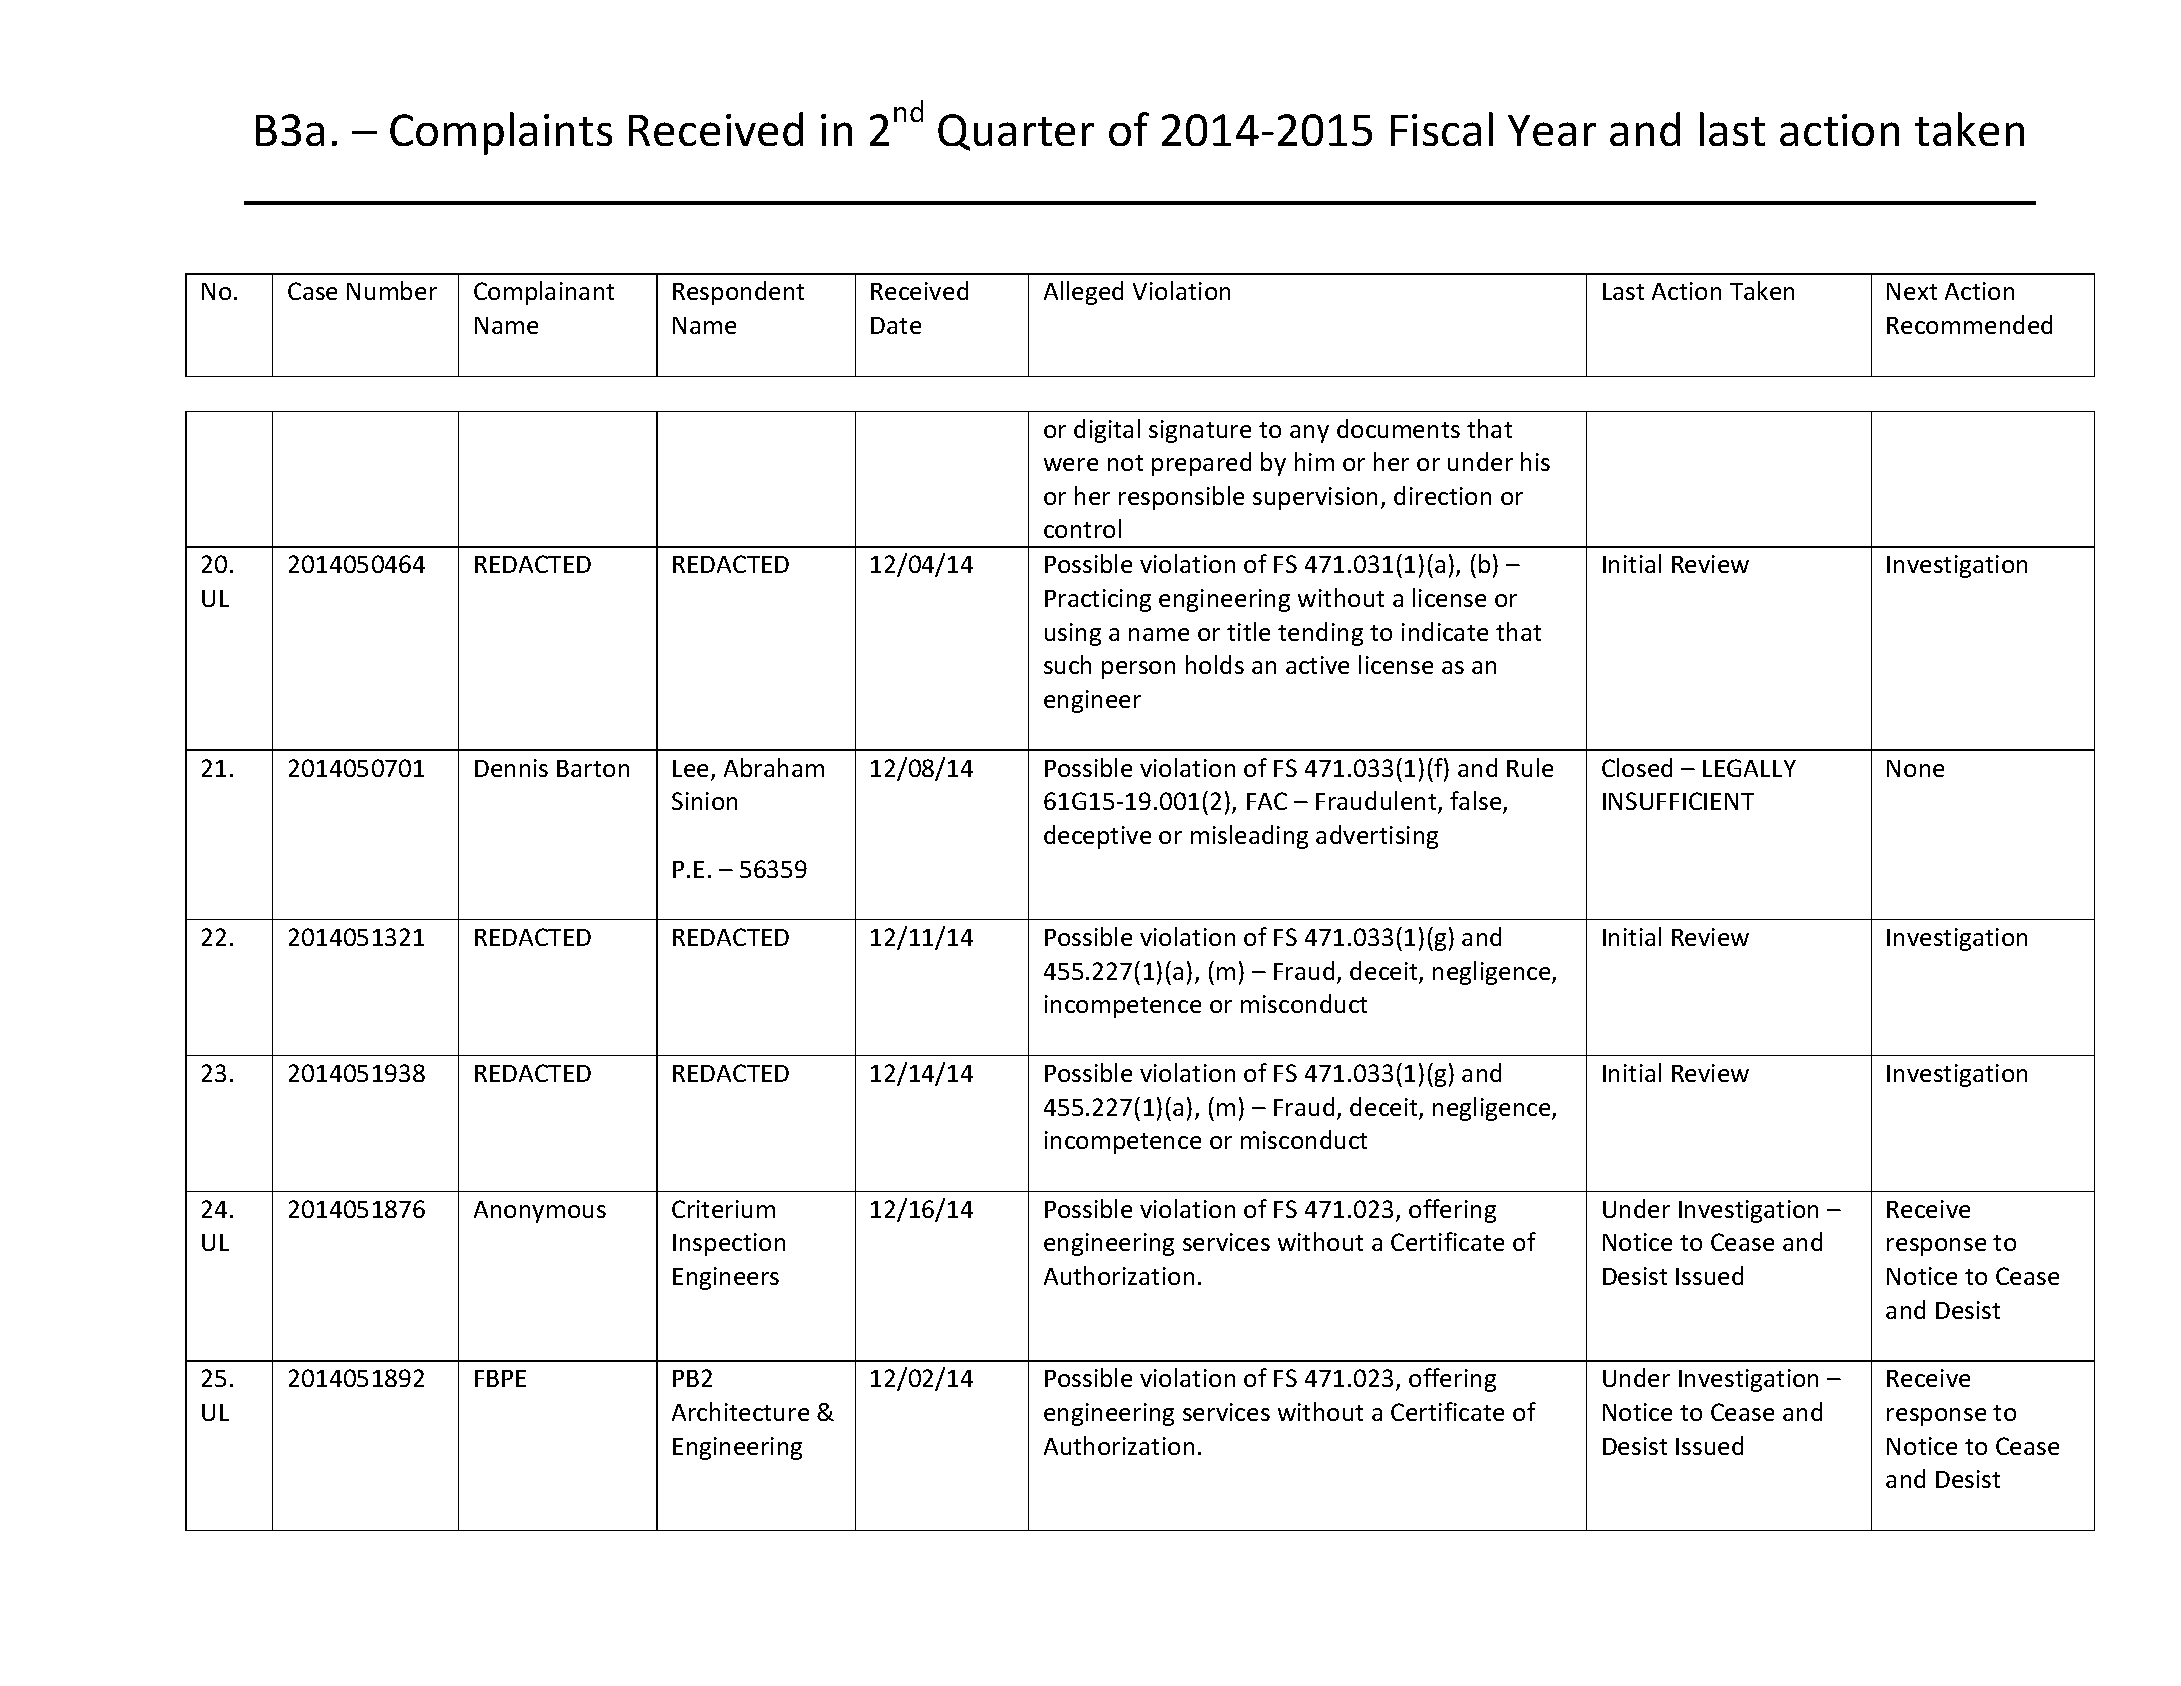 Image resolution: width=2181 pixels, height=1686 pixels. Describe the element at coordinates (1749, 768) in the document. I see `LEGALLY` at that location.
